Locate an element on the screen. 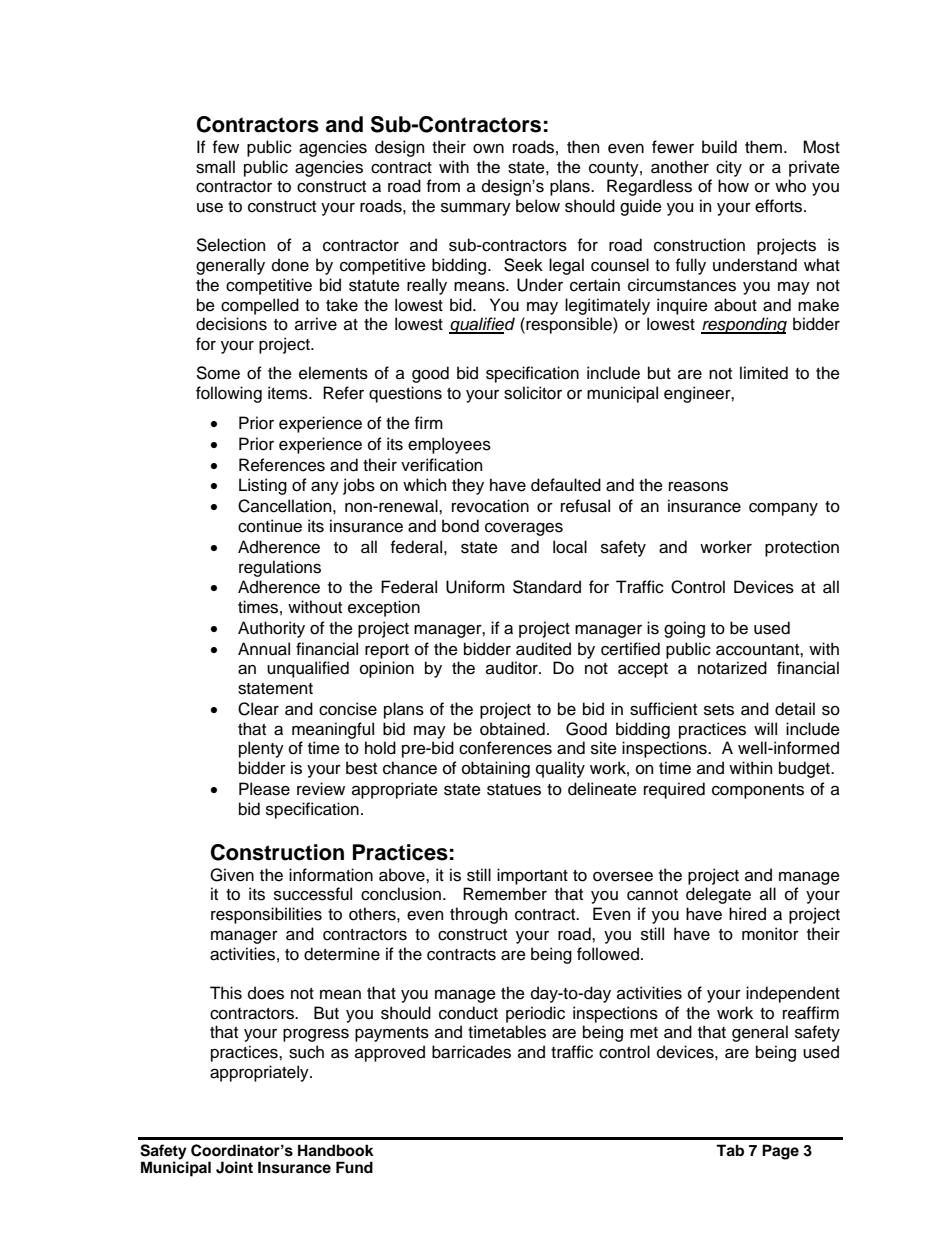  small is located at coordinates (215, 167).
